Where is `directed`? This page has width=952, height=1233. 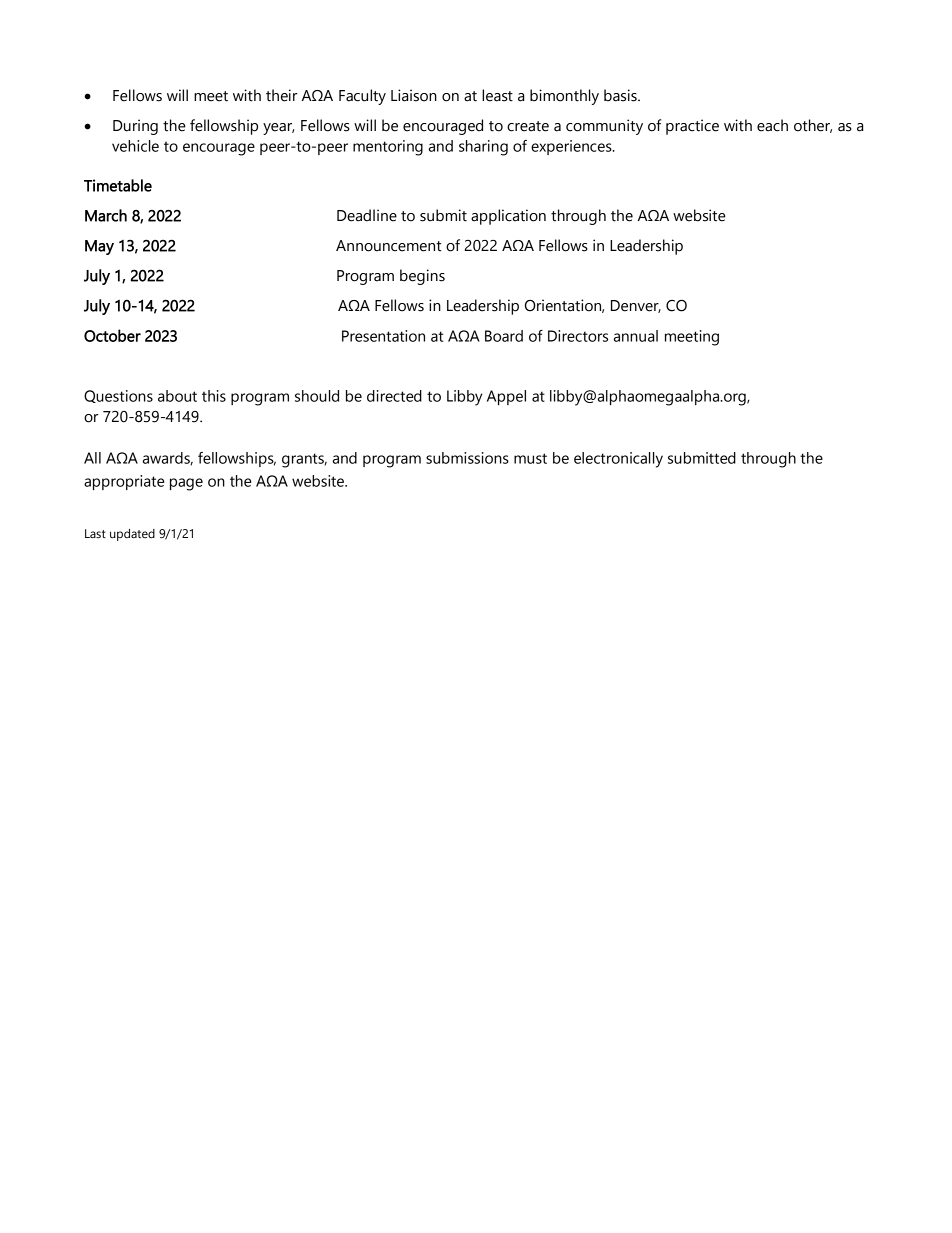 directed is located at coordinates (394, 396).
